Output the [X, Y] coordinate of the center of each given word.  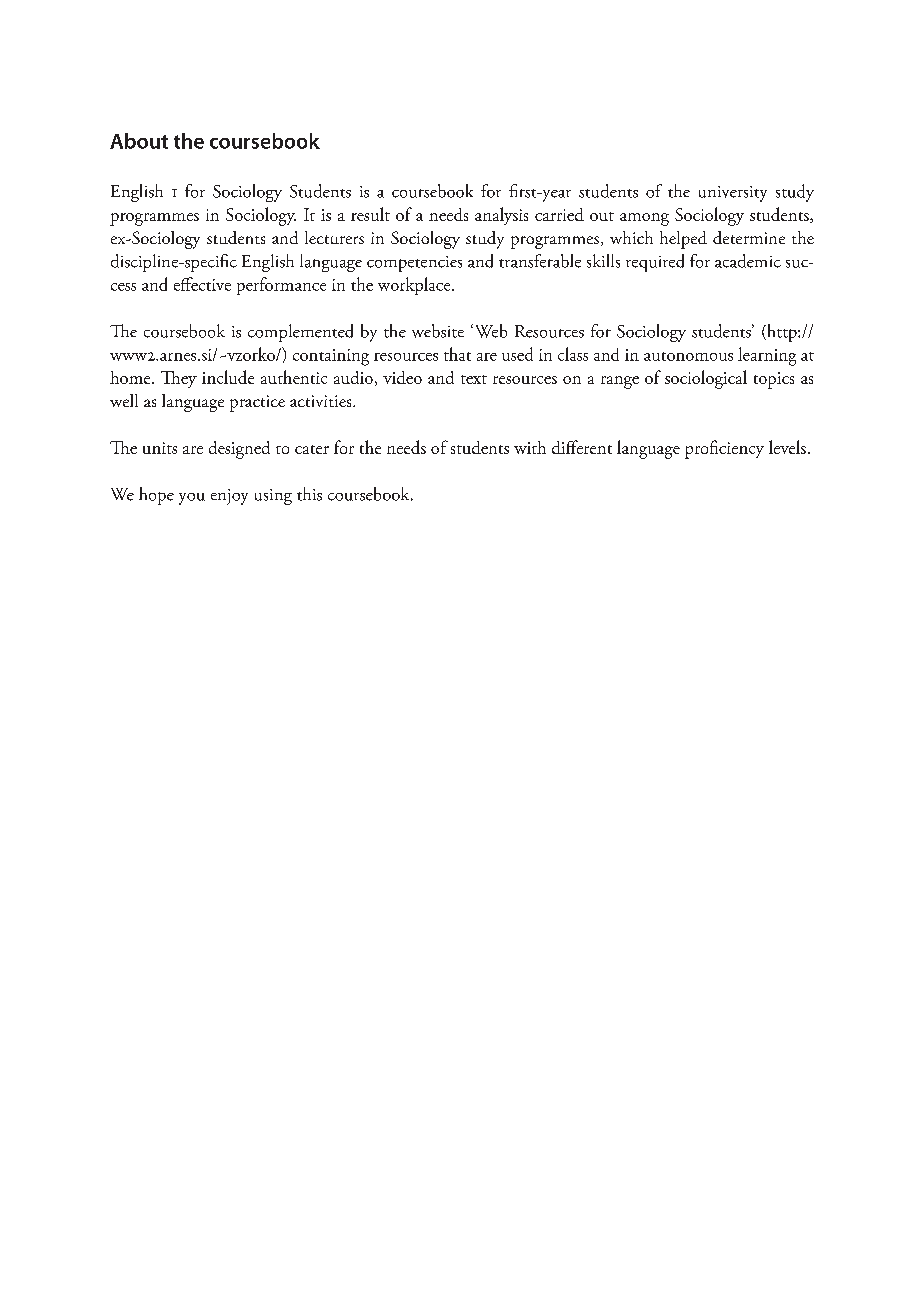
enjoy [229, 497]
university [733, 194]
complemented [300, 333]
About [139, 141]
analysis [501, 216]
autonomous [688, 356]
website [438, 331]
